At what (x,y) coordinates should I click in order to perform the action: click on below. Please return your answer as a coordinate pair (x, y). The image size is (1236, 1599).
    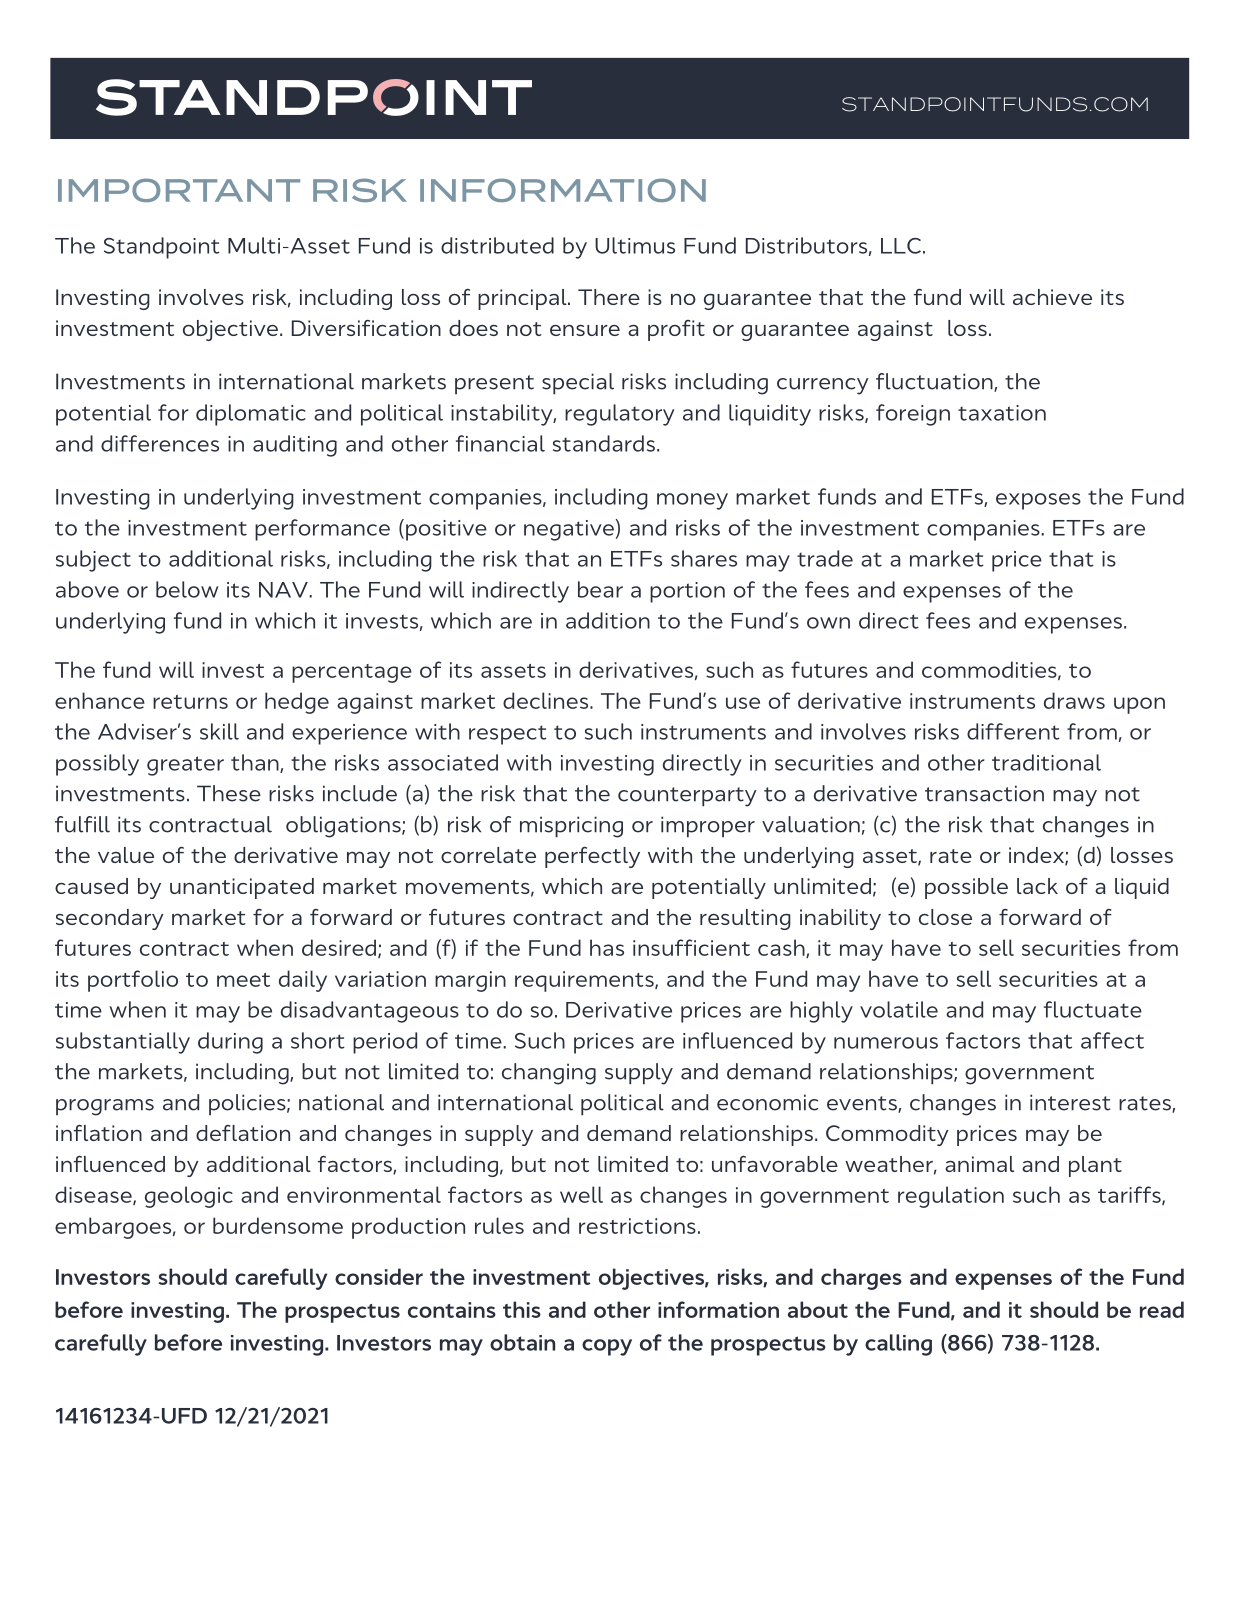
    Looking at the image, I should click on (187, 589).
